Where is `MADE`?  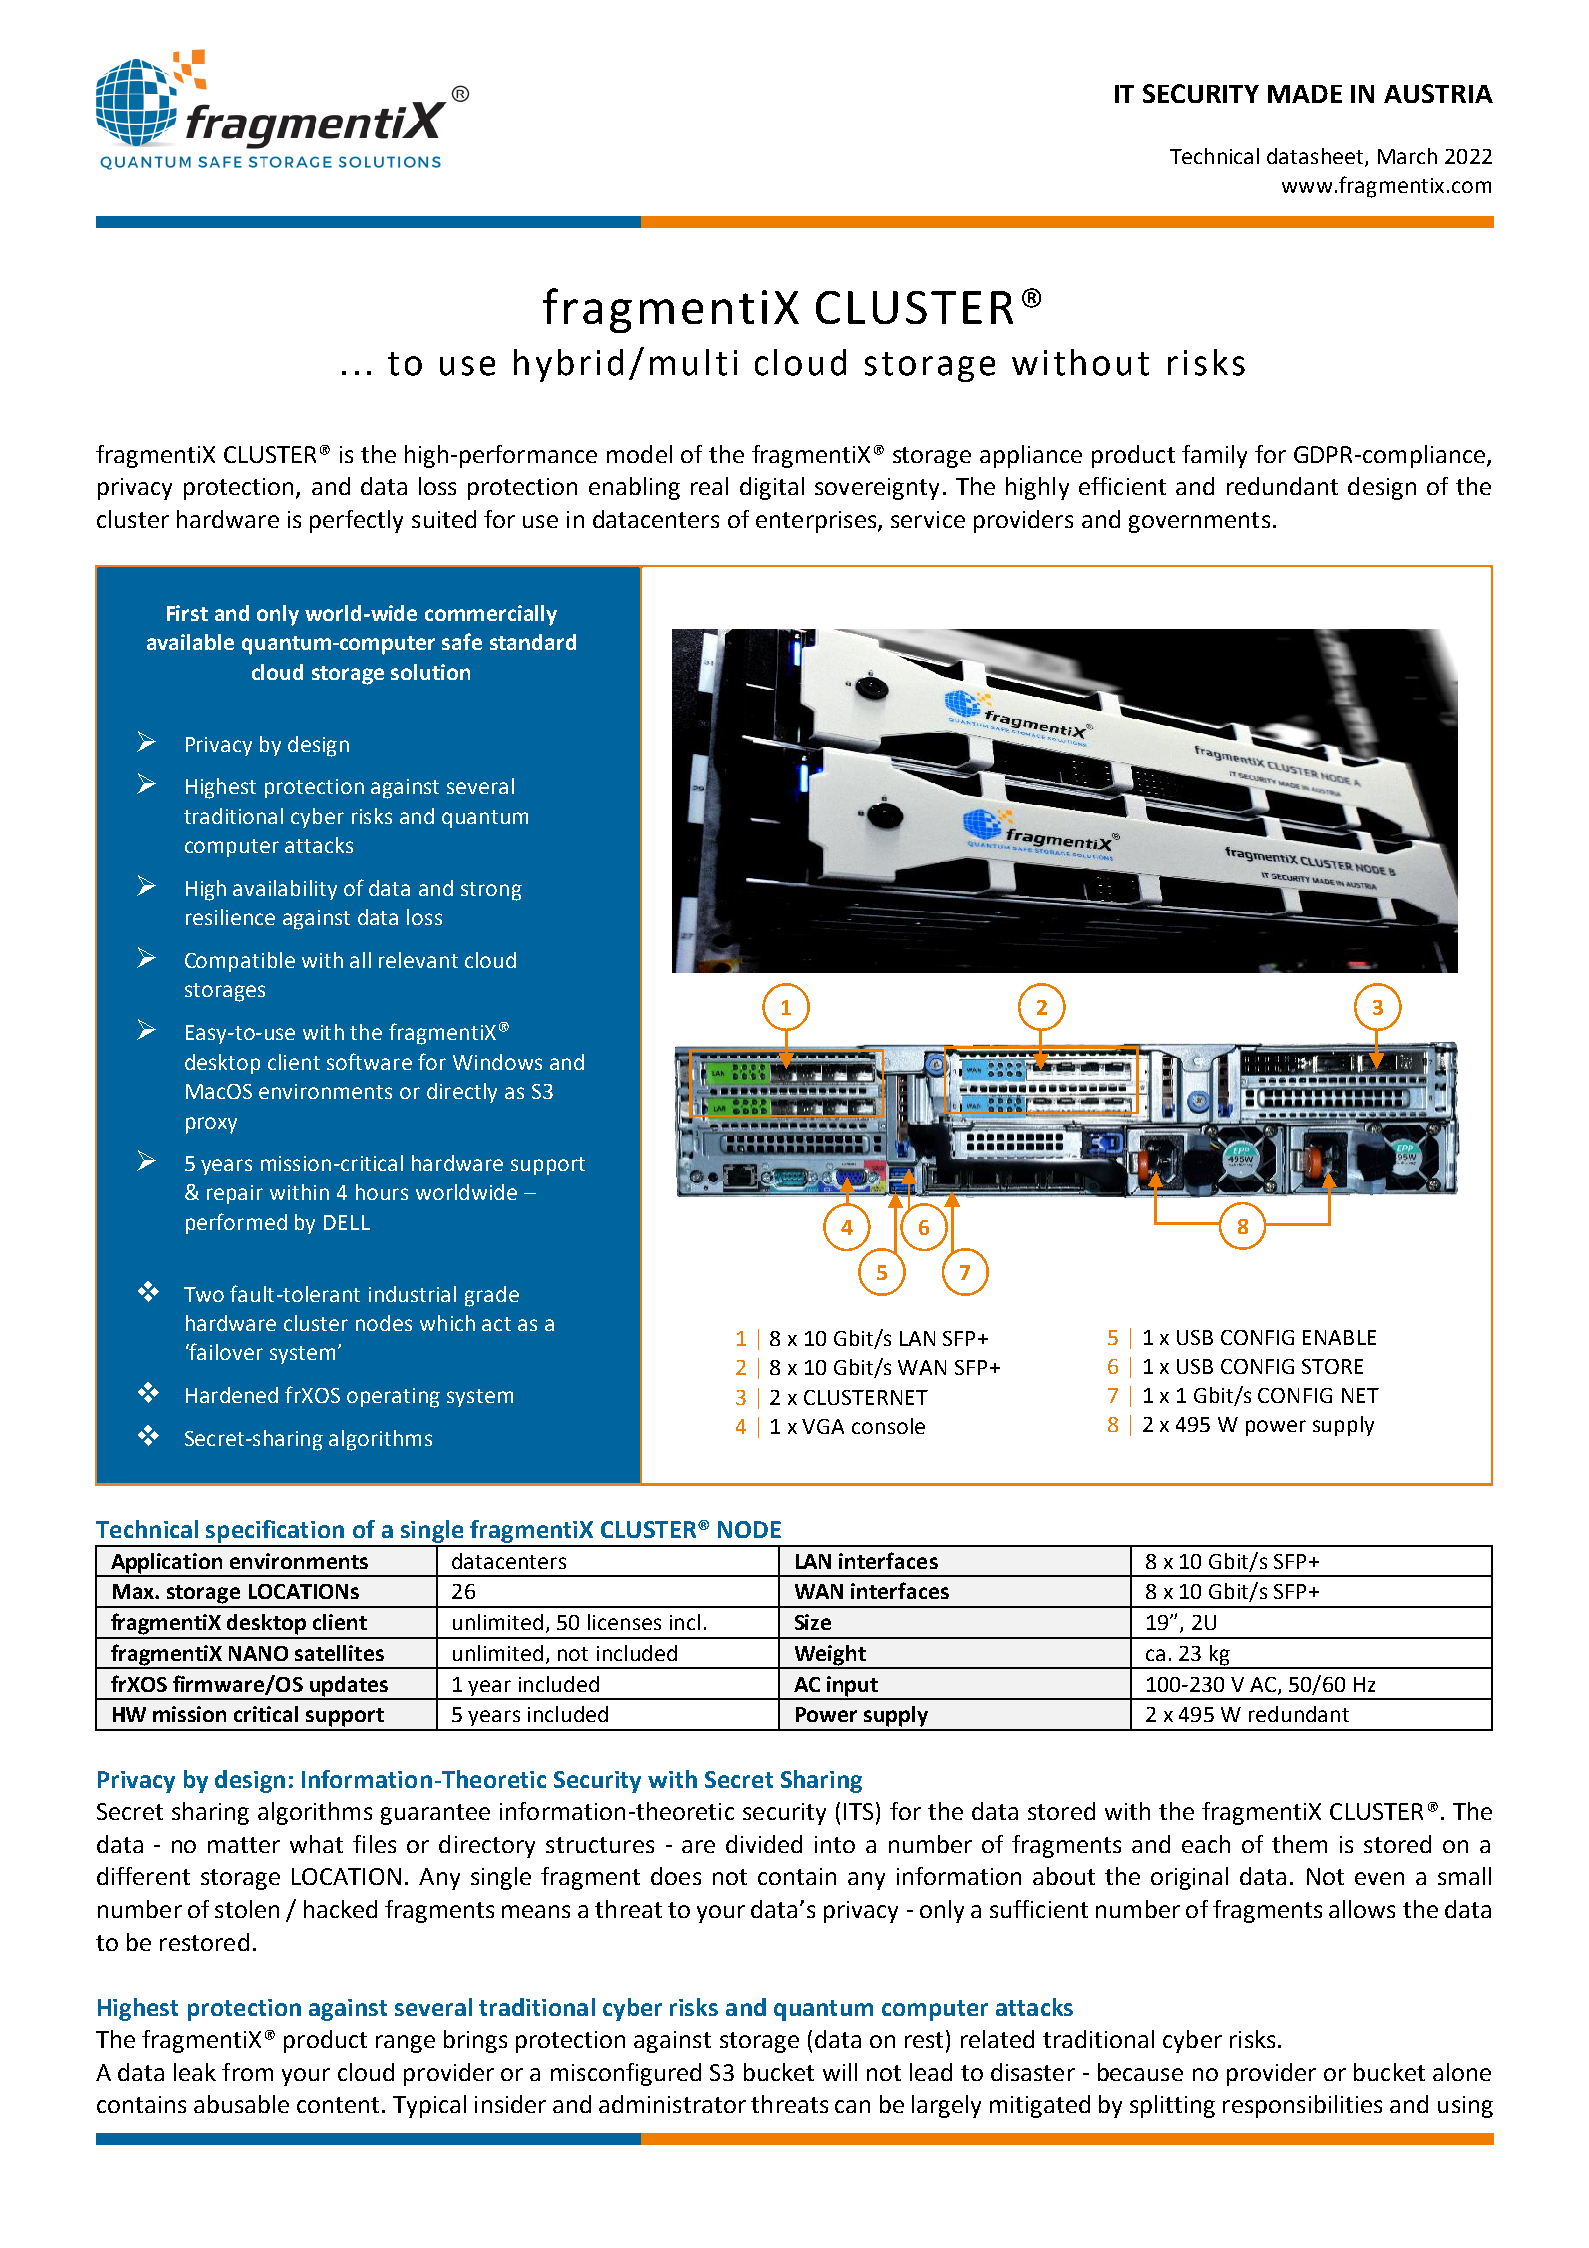 MADE is located at coordinates (1305, 94).
